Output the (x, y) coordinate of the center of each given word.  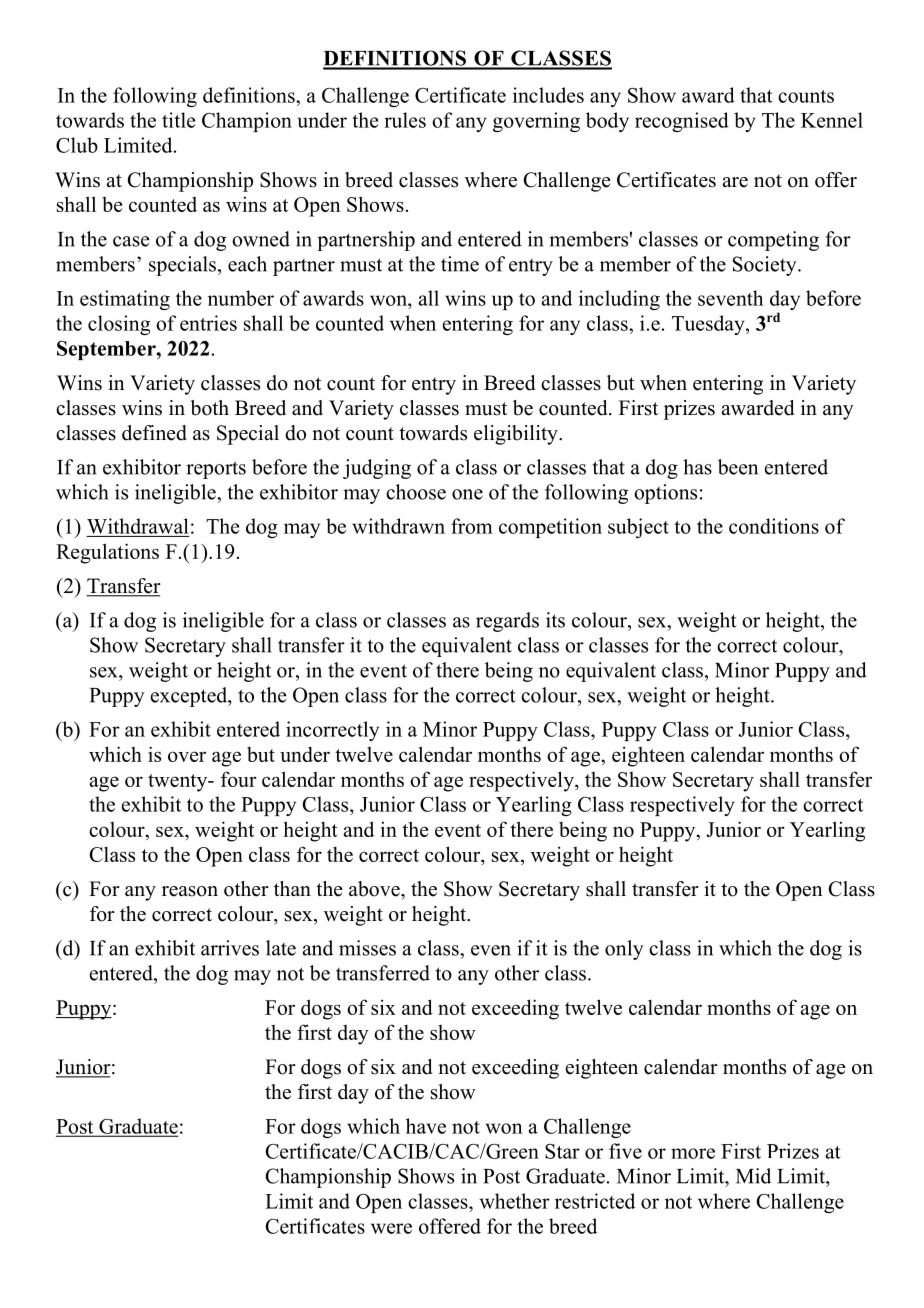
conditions (774, 526)
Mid (753, 1176)
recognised (682, 122)
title (178, 120)
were (391, 1228)
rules (405, 120)
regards (507, 622)
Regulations (107, 553)
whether (515, 1201)
